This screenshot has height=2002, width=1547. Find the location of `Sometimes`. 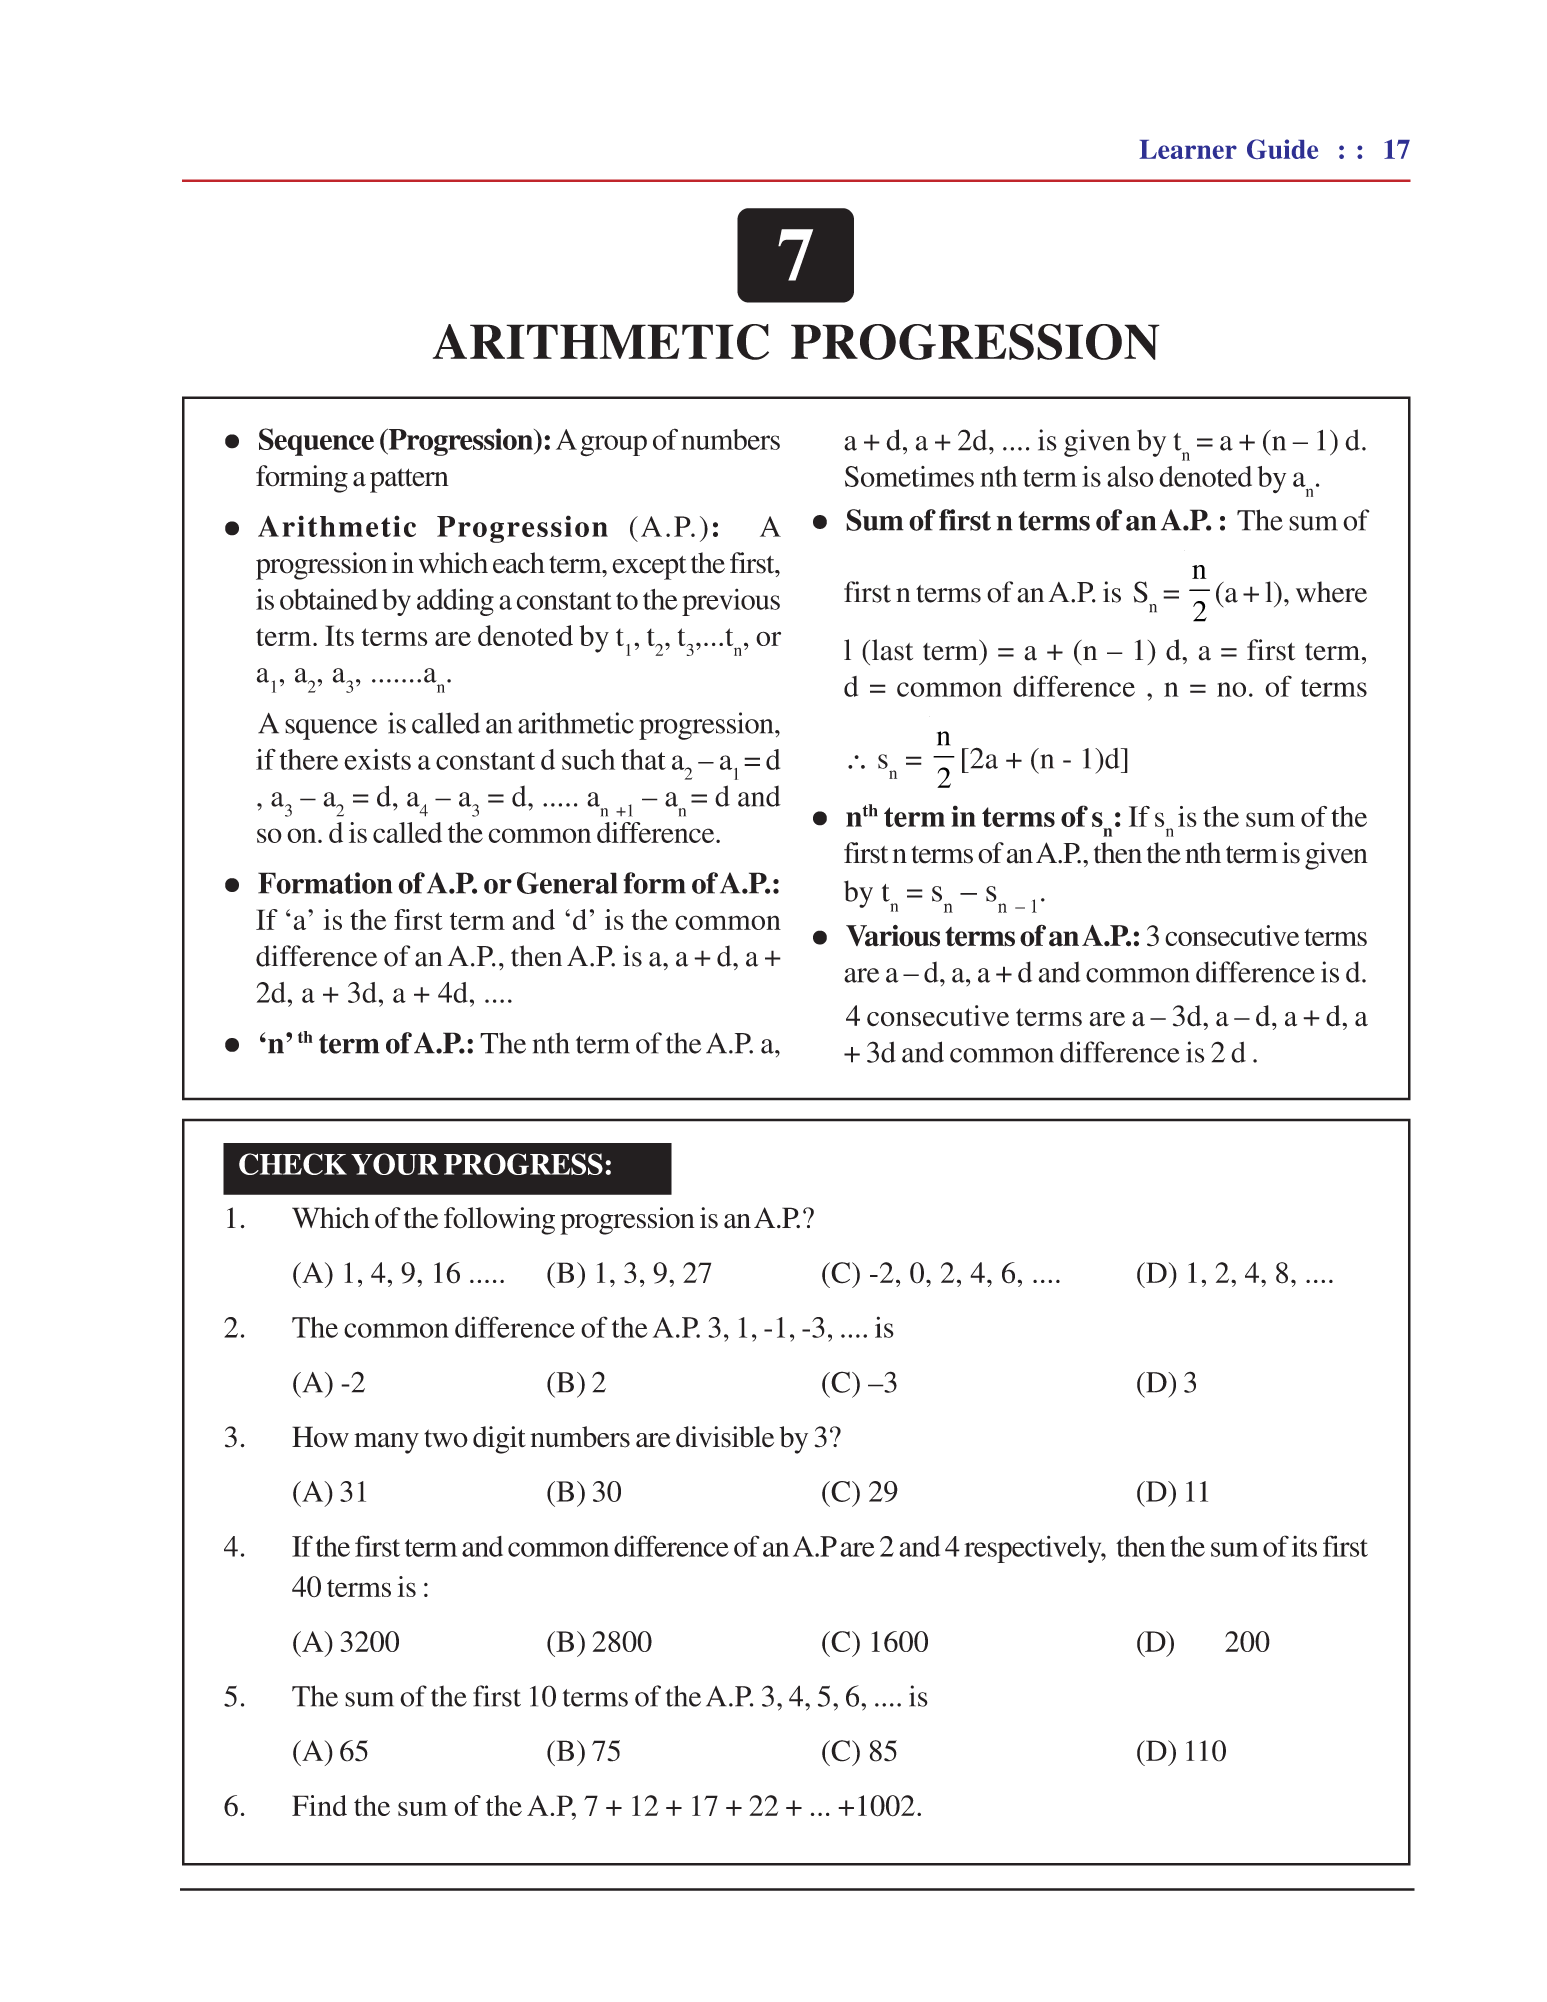

Sometimes is located at coordinates (909, 476).
